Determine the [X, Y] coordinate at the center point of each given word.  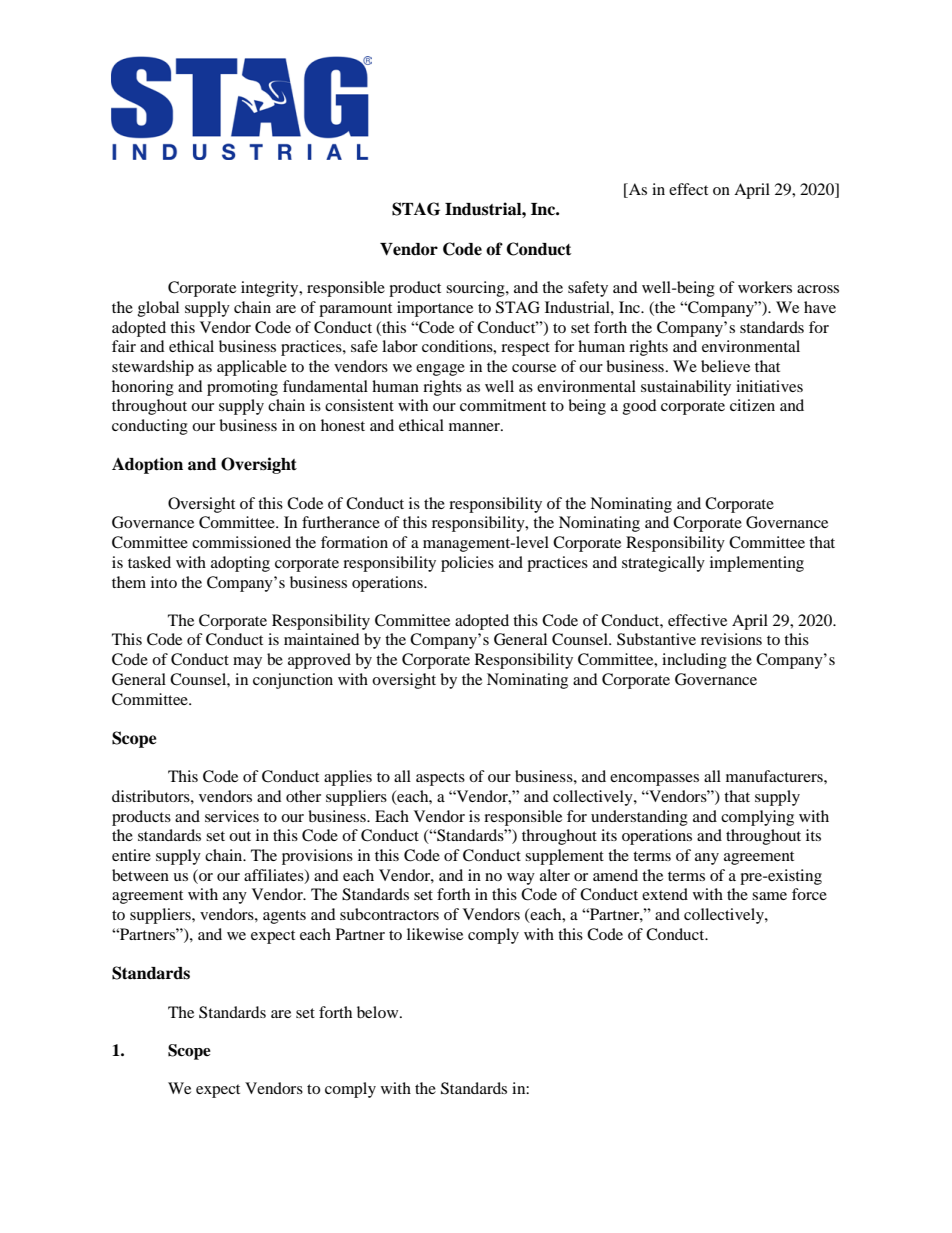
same [769, 896]
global [158, 309]
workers [765, 287]
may [247, 663]
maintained [322, 639]
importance [435, 309]
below [379, 1012]
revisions [731, 639]
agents [284, 917]
